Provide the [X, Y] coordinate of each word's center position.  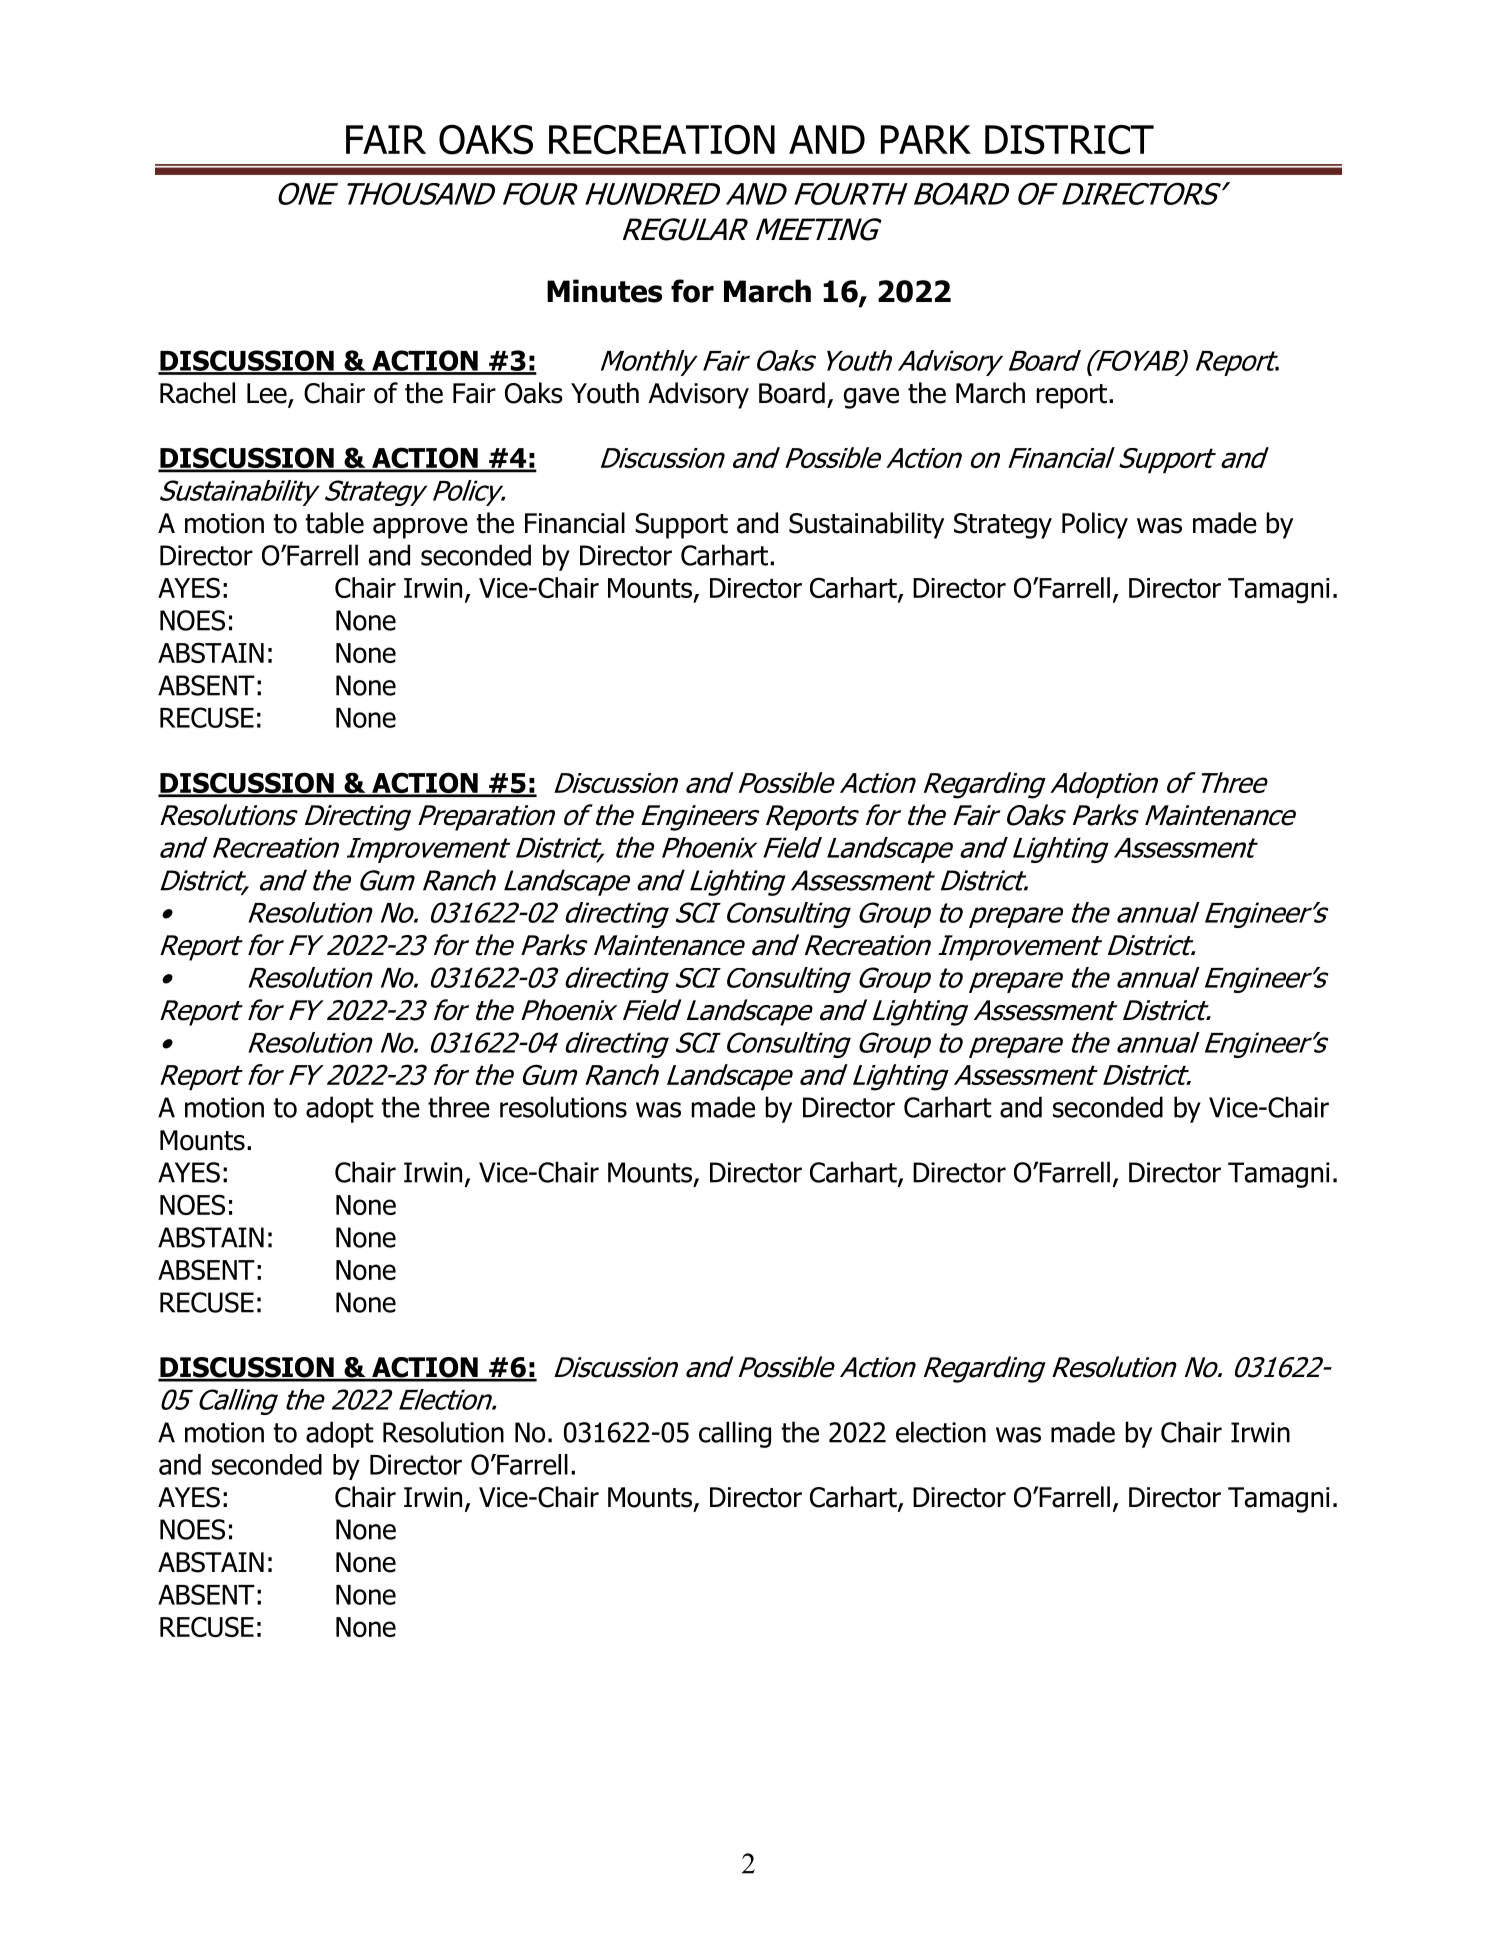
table [334, 523]
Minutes [604, 291]
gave [871, 398]
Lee [268, 394]
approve [420, 528]
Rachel [197, 393]
